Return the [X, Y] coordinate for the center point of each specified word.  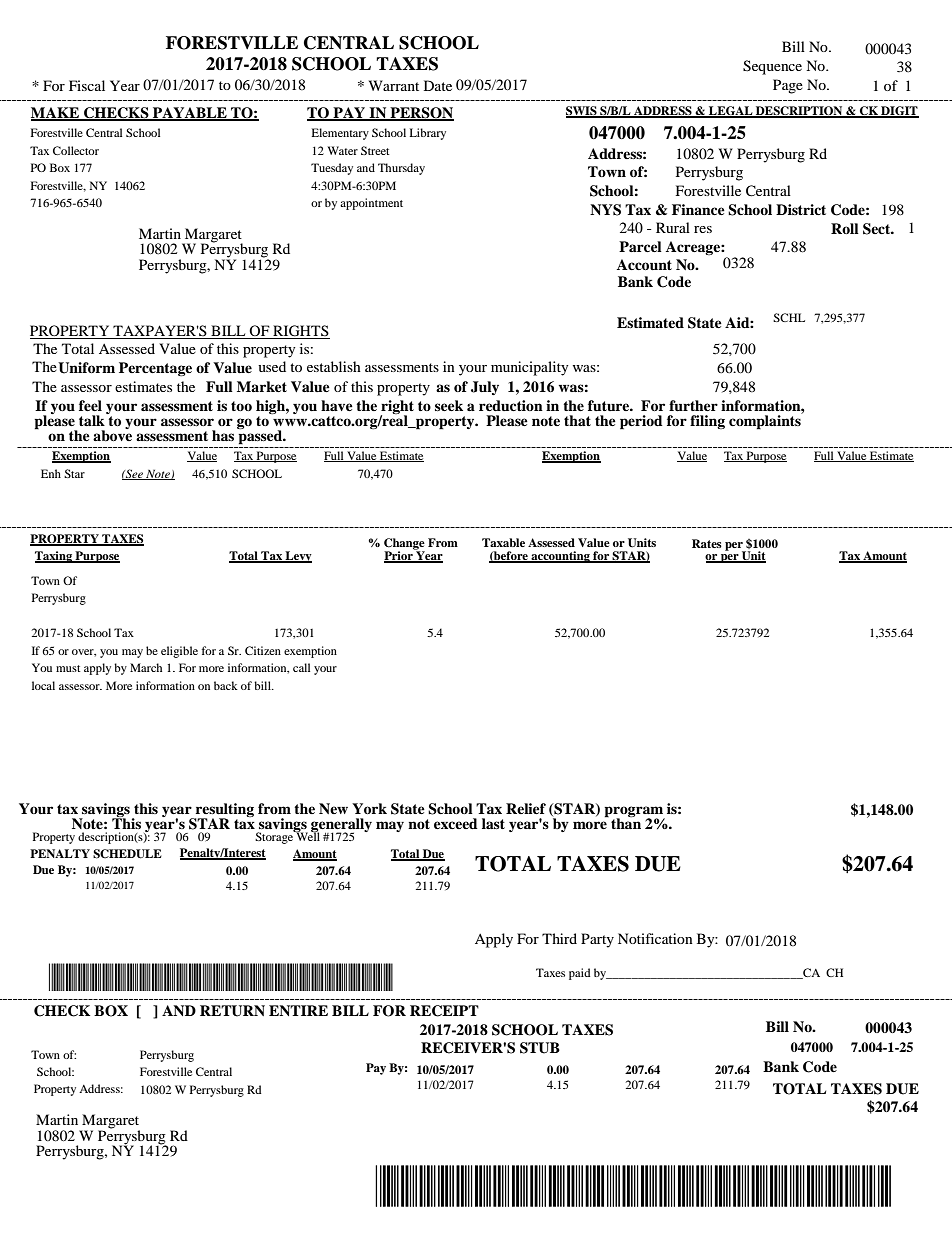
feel [90, 405]
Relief [526, 808]
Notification [655, 938]
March [146, 667]
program [634, 812]
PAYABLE [190, 113]
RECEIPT [444, 1011]
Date [438, 85]
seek [449, 405]
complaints [766, 421]
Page [788, 86]
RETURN [232, 1011]
